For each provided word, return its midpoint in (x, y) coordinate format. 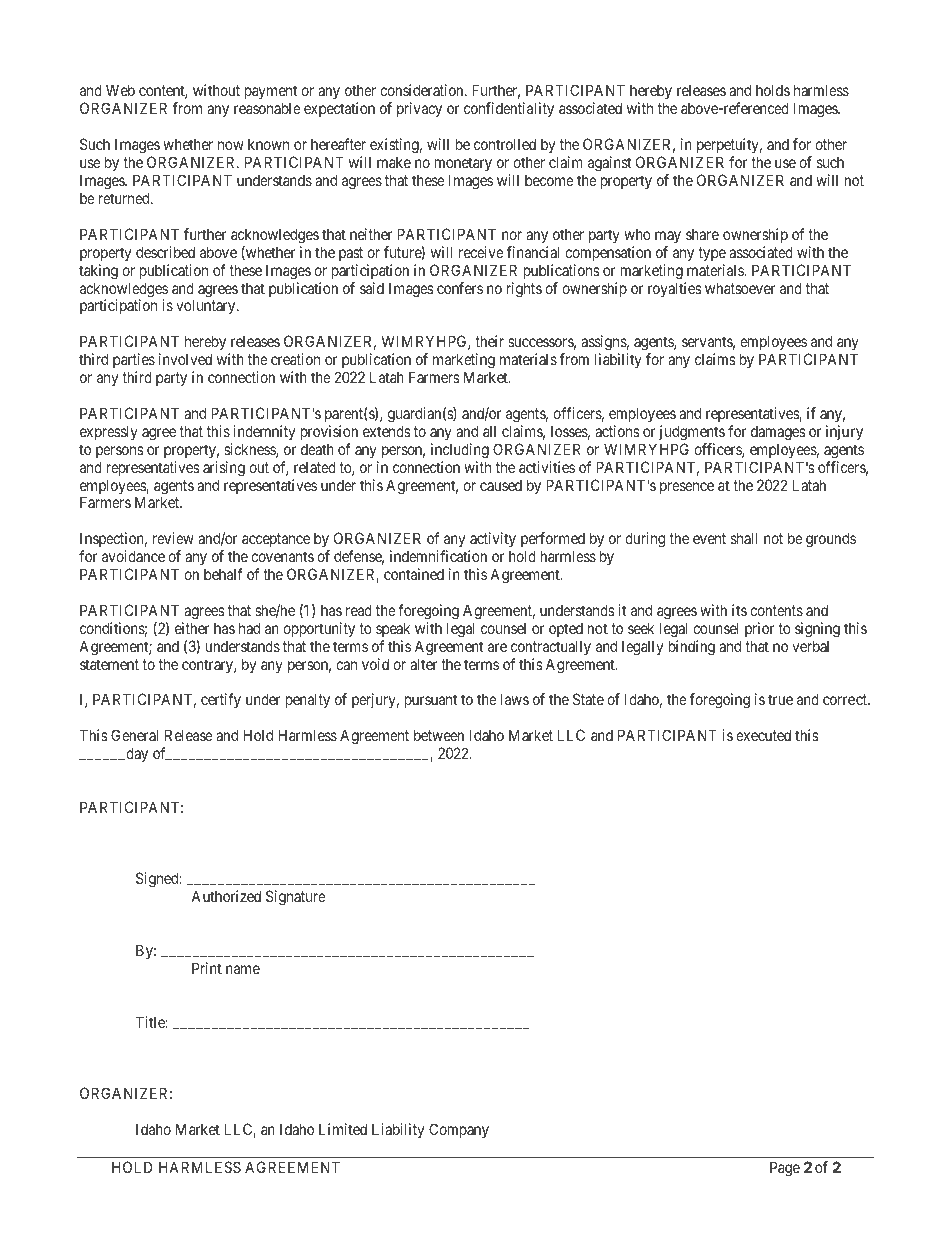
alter (423, 664)
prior (760, 629)
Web (120, 90)
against (609, 164)
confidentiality (509, 109)
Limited (343, 1129)
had (249, 628)
